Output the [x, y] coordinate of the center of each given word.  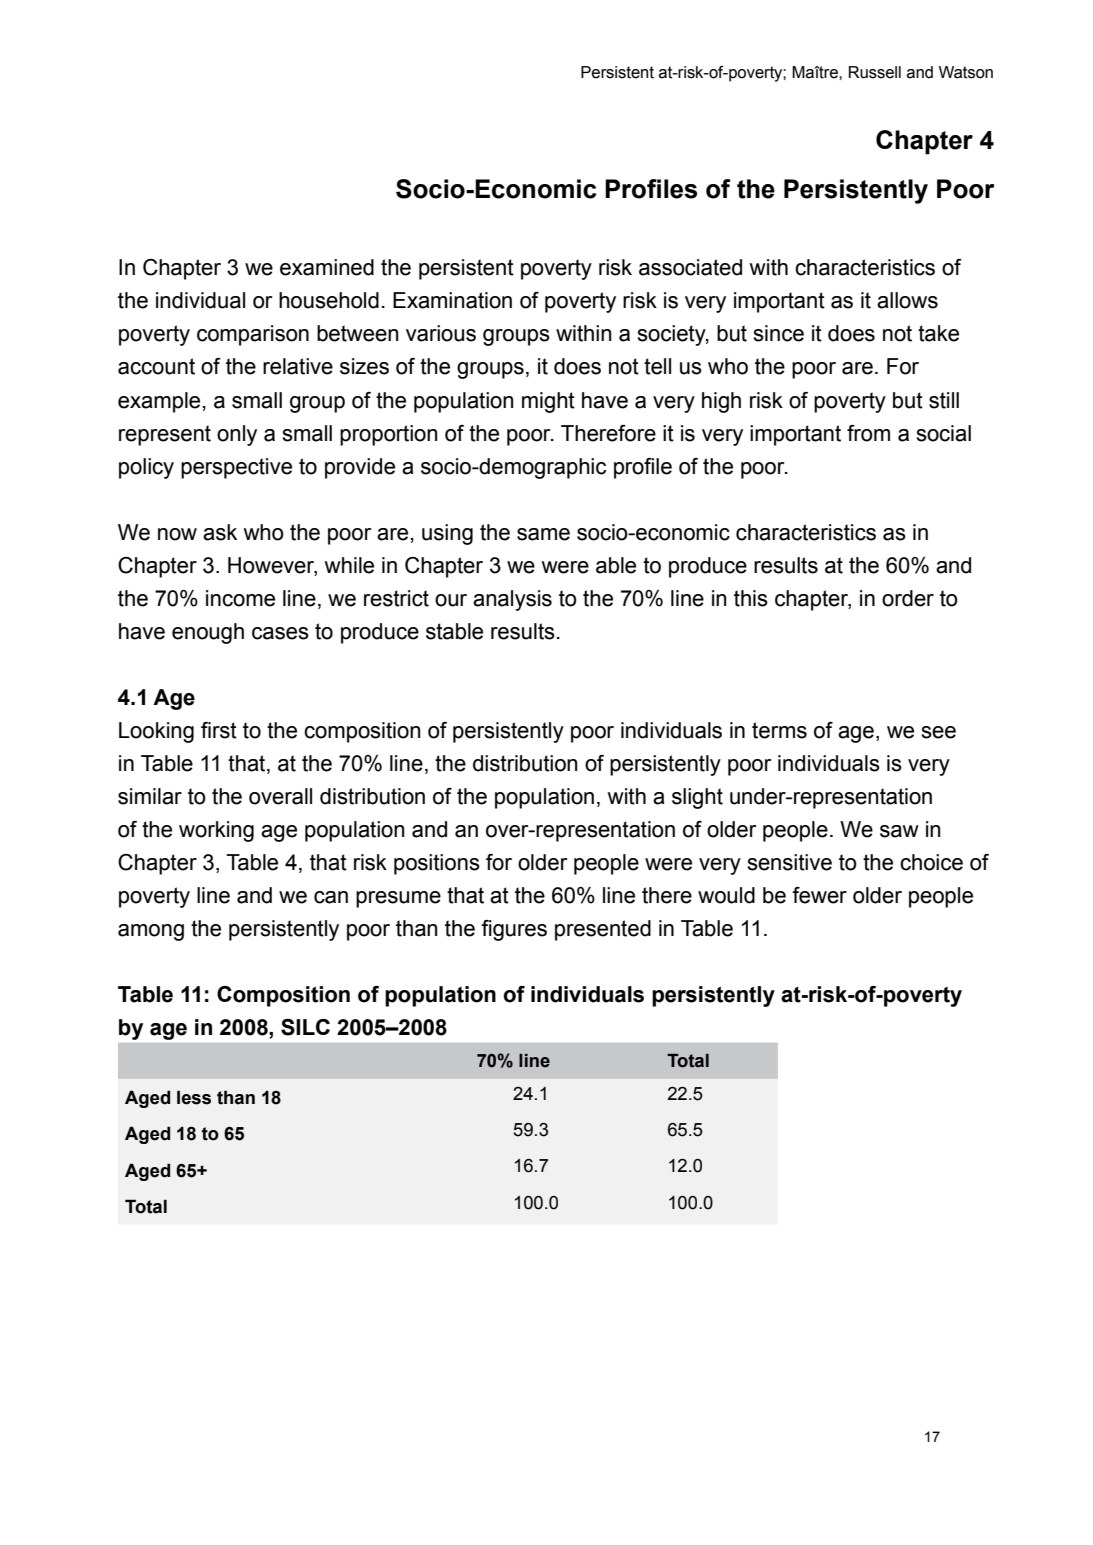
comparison [253, 335]
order [908, 598]
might [548, 402]
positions [437, 864]
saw [899, 831]
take [938, 333]
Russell [875, 72]
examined [327, 267]
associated [690, 267]
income [240, 598]
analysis [512, 600]
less [194, 1097]
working [216, 831]
